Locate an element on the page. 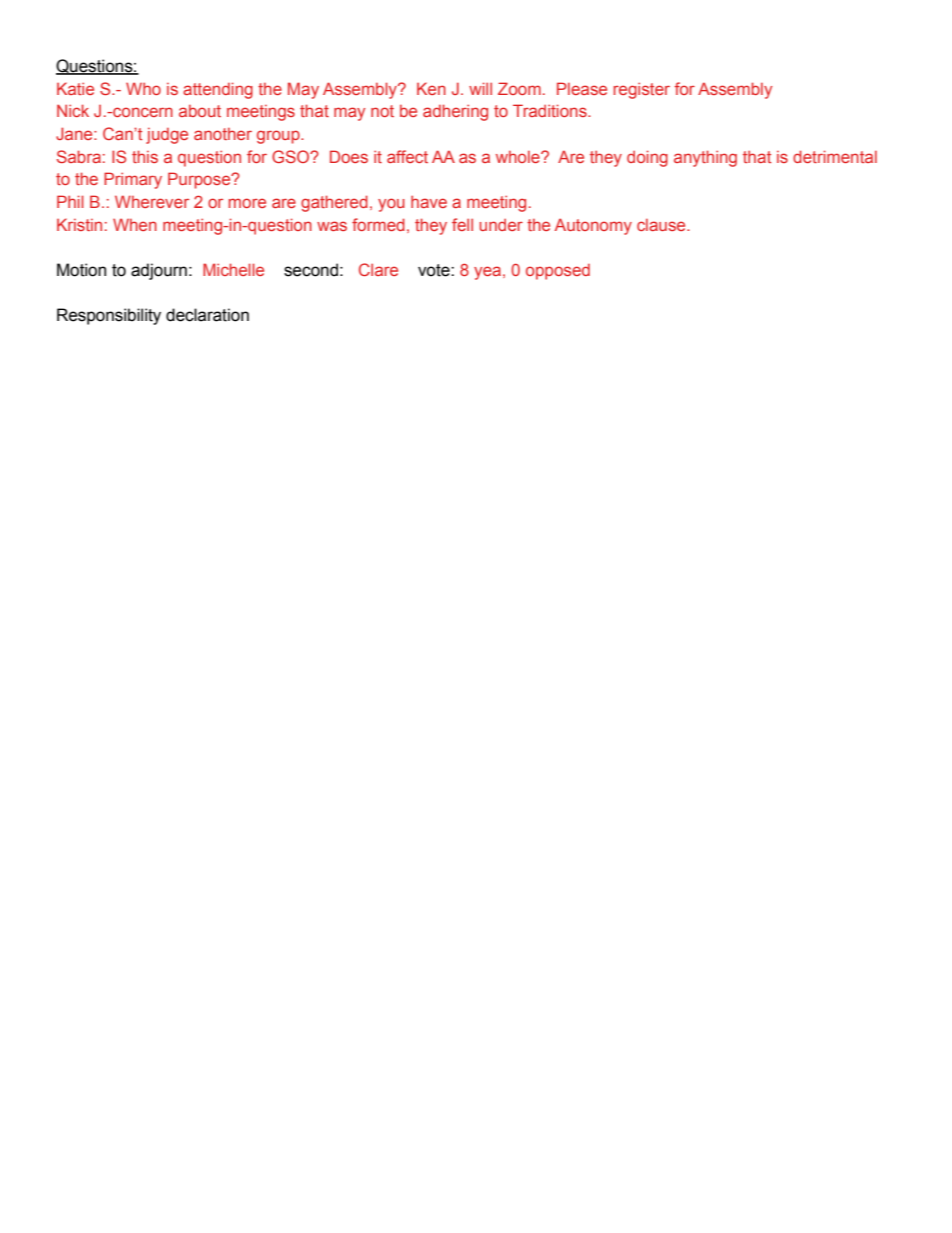 This page has width=952, height=1233. declaration is located at coordinates (207, 315).
